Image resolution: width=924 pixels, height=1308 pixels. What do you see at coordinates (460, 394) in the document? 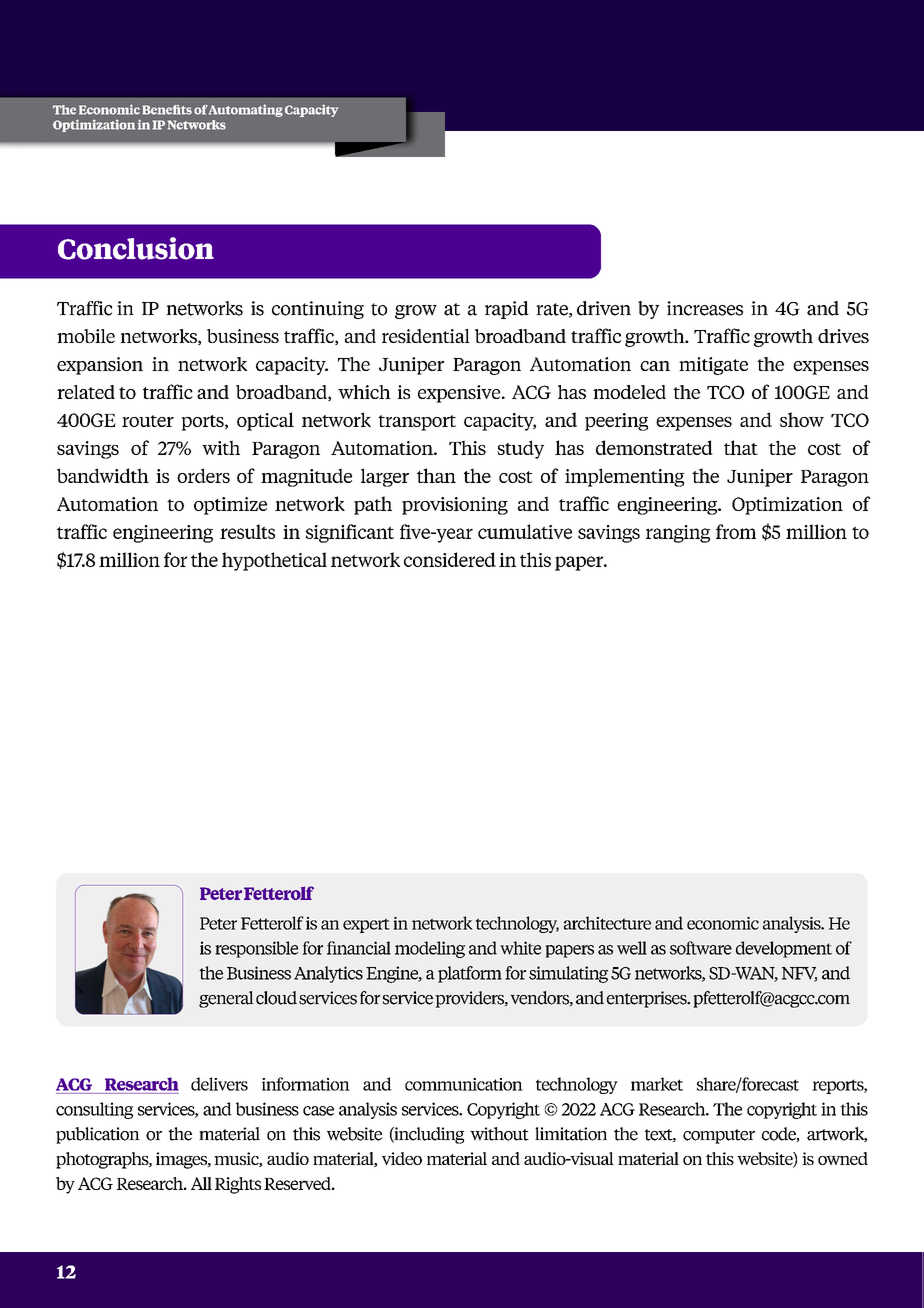
I see `expensive` at bounding box center [460, 394].
